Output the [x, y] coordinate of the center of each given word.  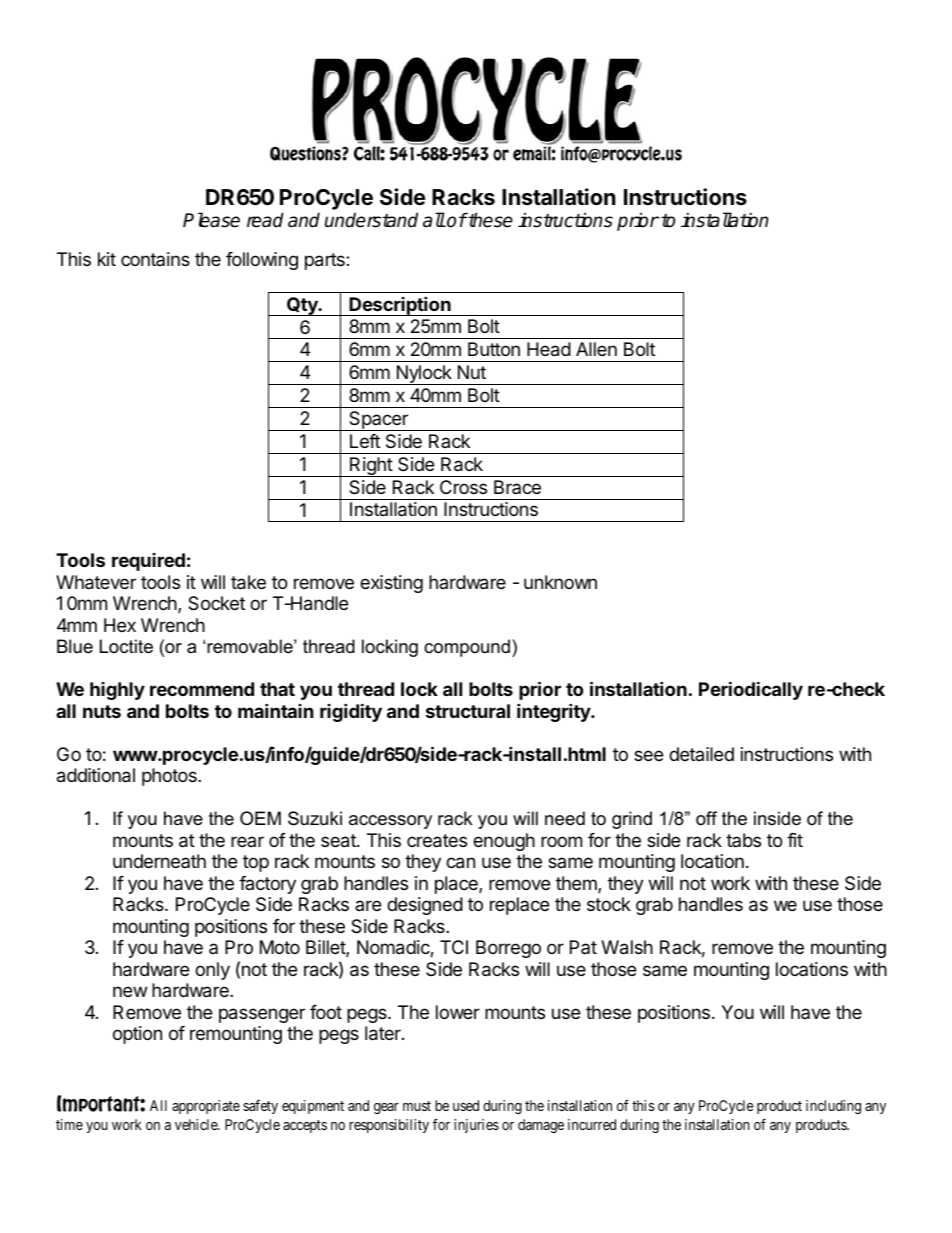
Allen [596, 349]
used [466, 1105]
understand [371, 220]
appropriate [206, 1107]
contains [155, 259]
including [833, 1107]
